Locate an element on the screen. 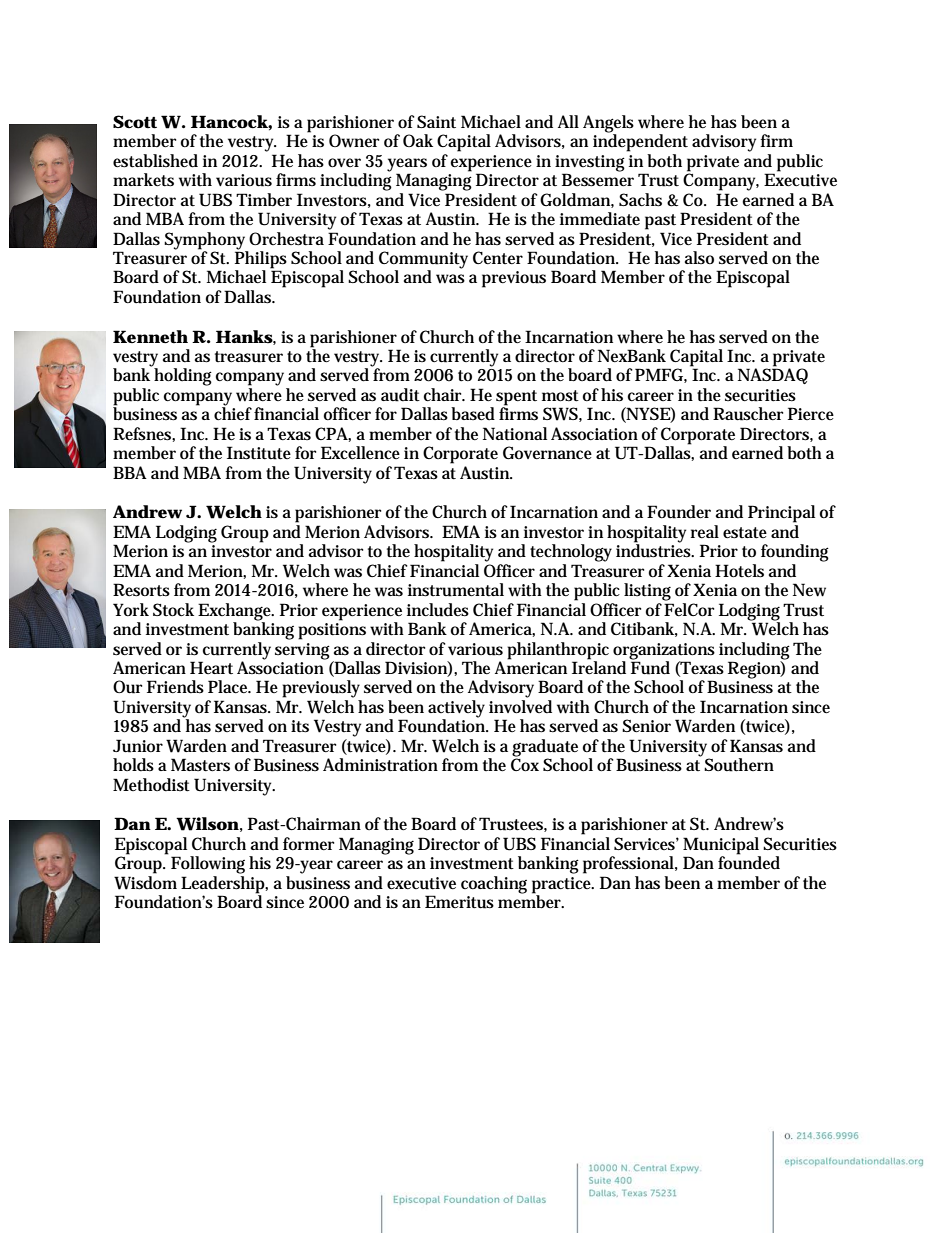 This screenshot has height=1233, width=952. founded is located at coordinates (749, 862).
